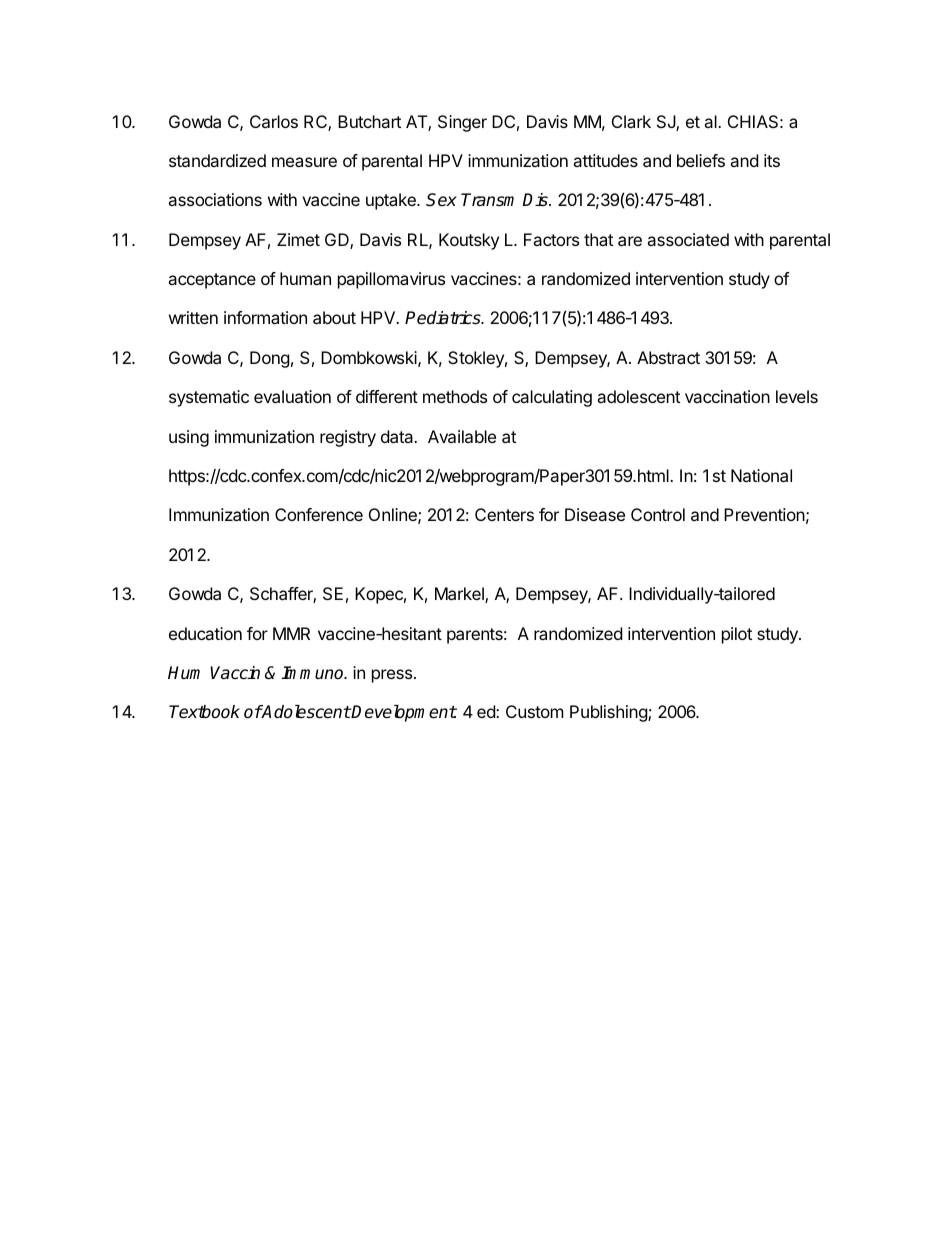 The image size is (952, 1233). Describe the element at coordinates (701, 160) in the document. I see `beliefs` at that location.
